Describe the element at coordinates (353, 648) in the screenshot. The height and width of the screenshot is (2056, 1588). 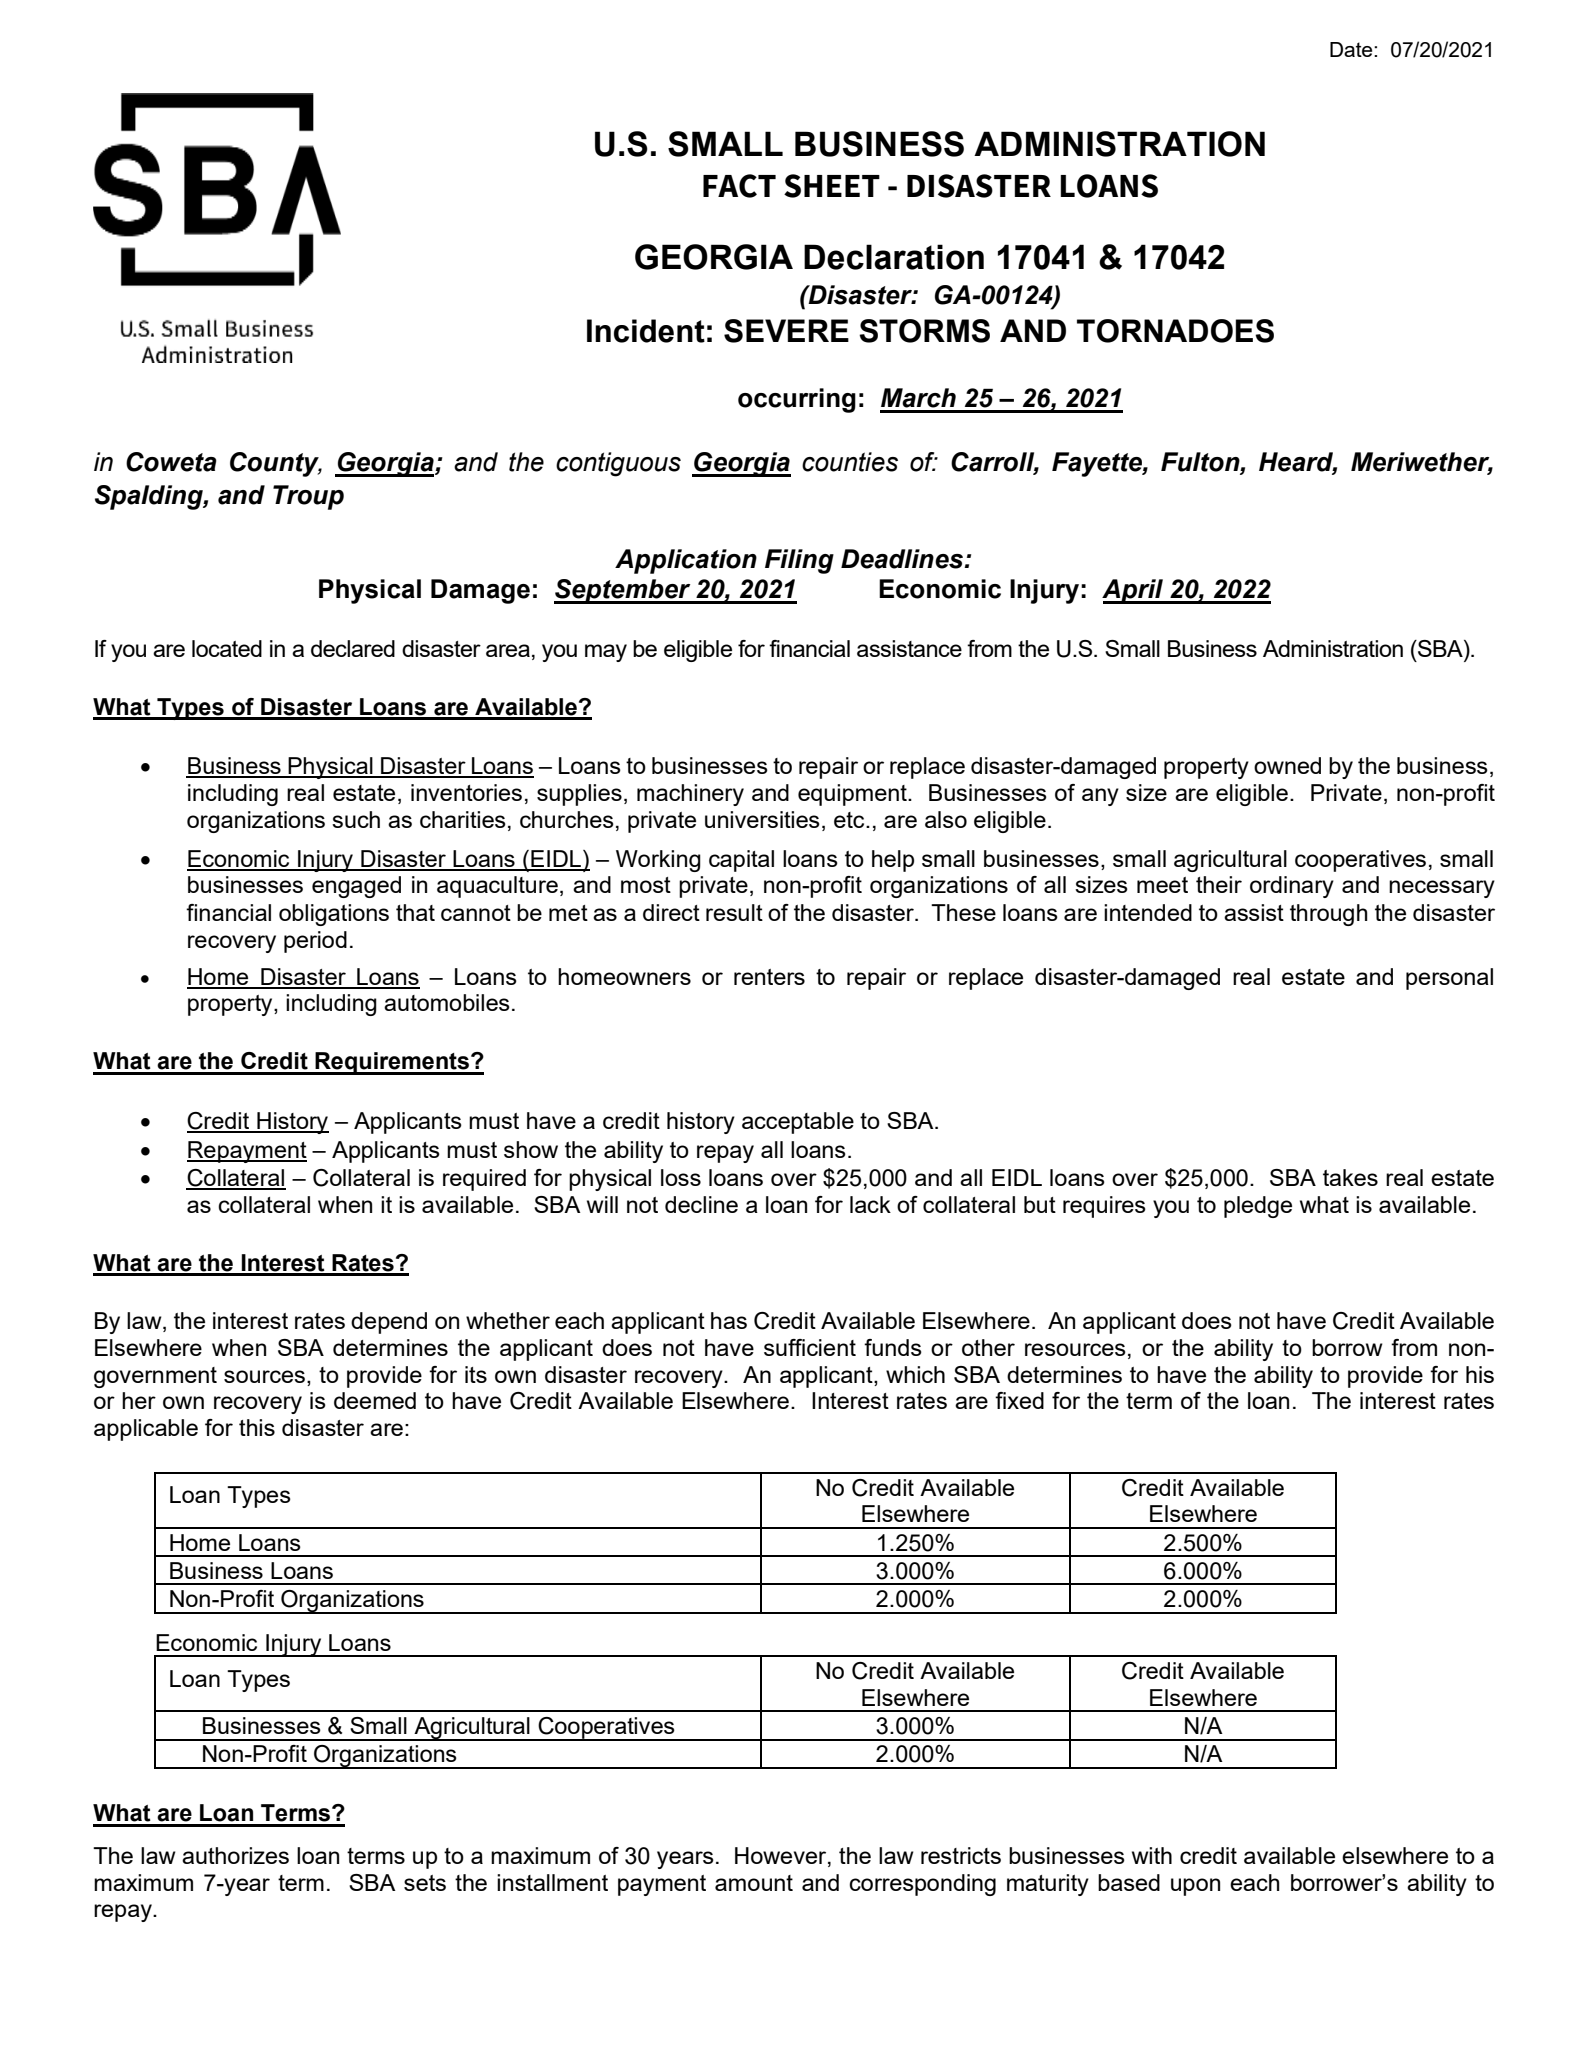
I see `declared` at that location.
